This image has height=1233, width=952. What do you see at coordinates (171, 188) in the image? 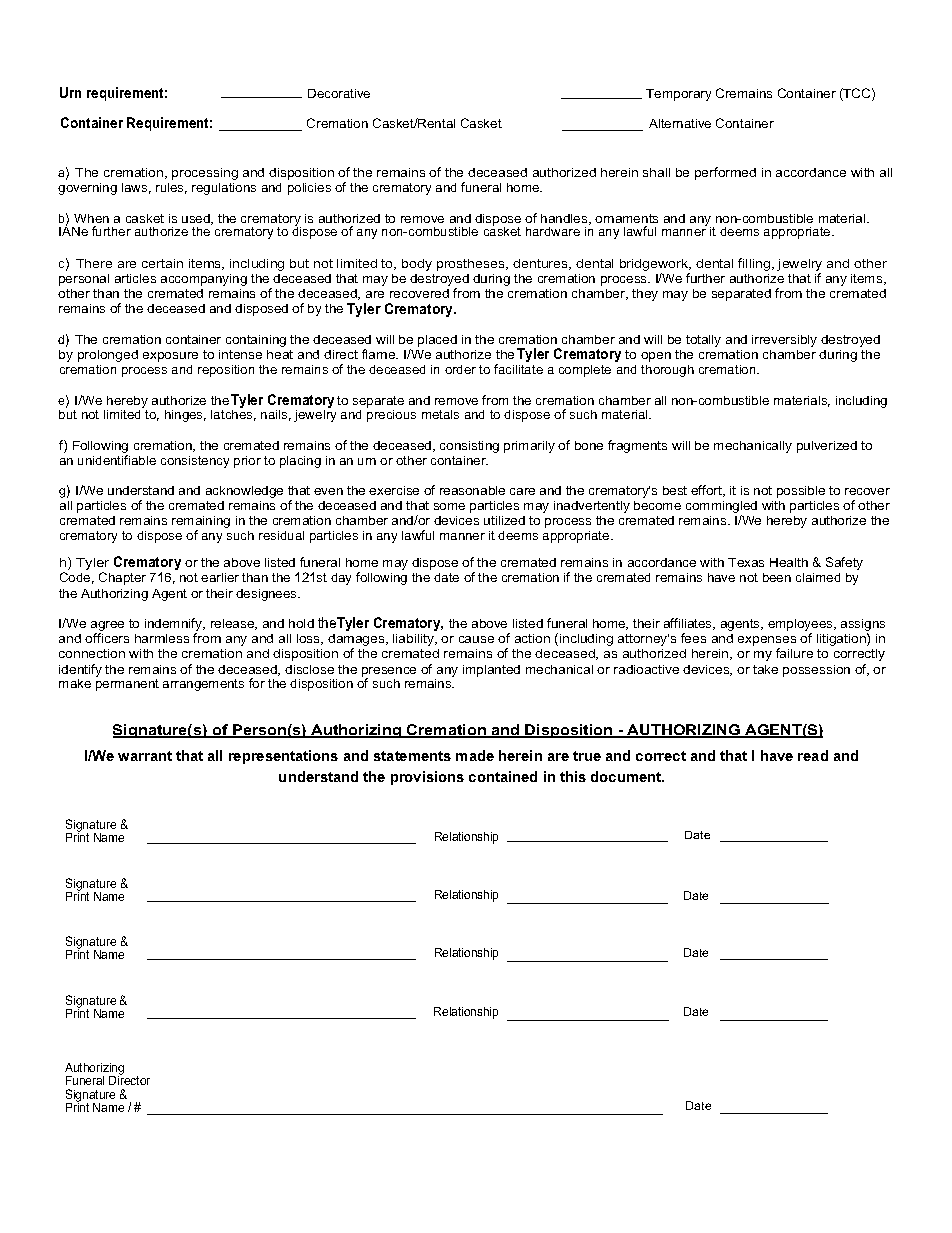
I see `rules` at bounding box center [171, 188].
